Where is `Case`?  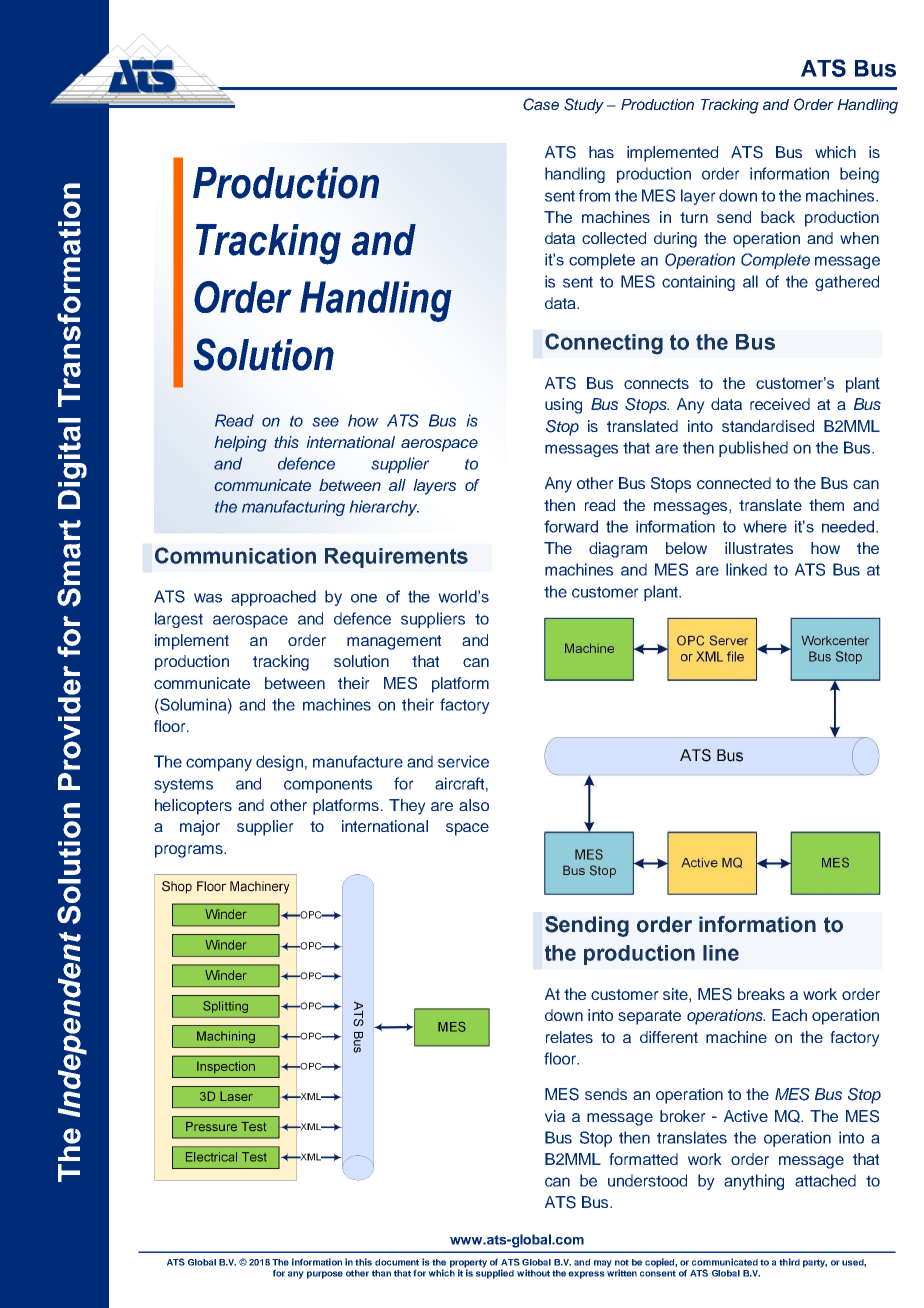 Case is located at coordinates (541, 104).
